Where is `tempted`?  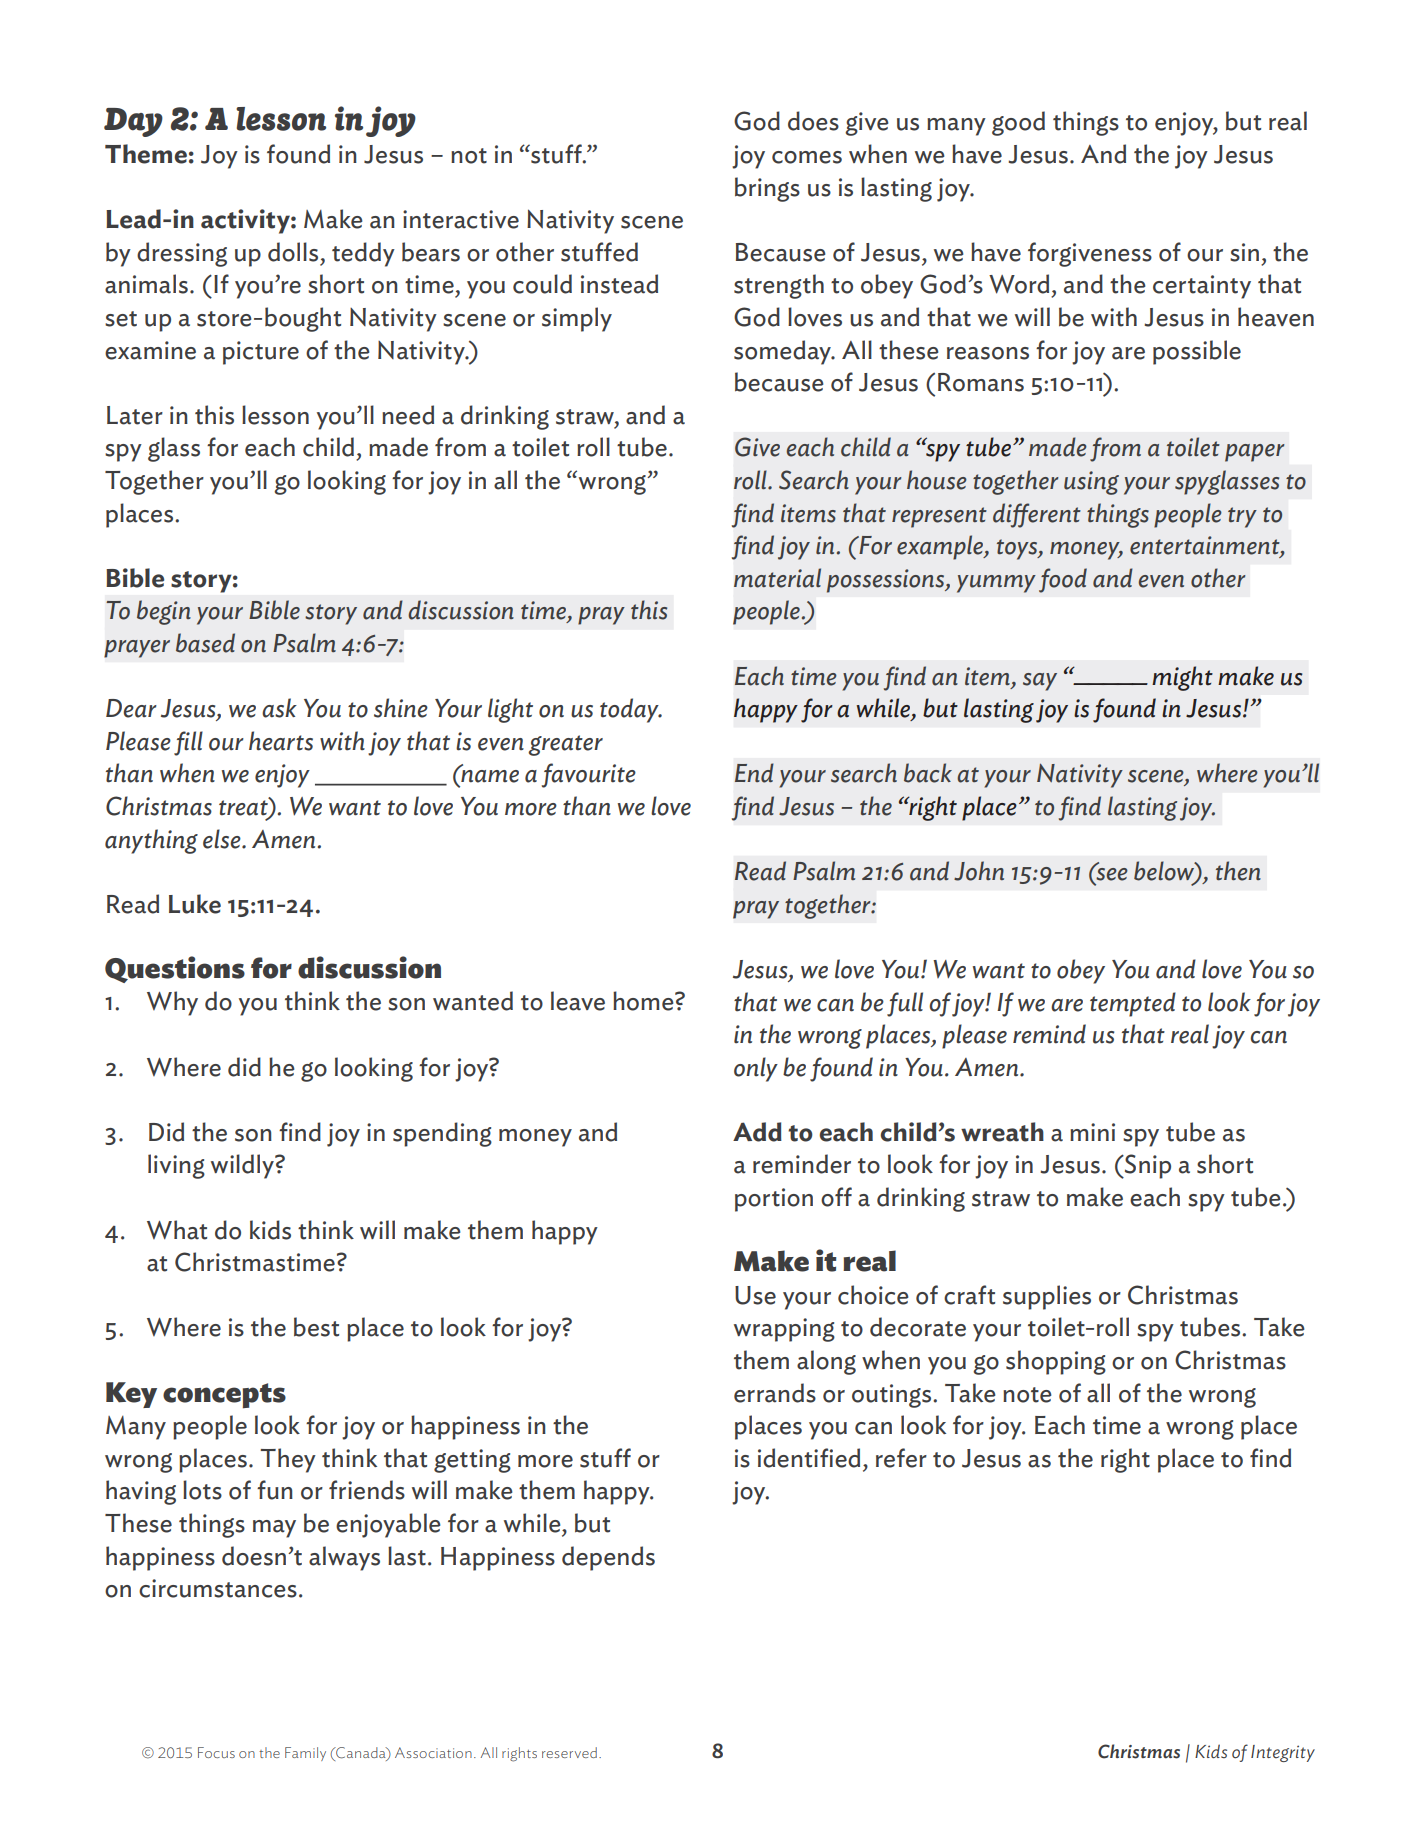
tempted is located at coordinates (1133, 1004).
